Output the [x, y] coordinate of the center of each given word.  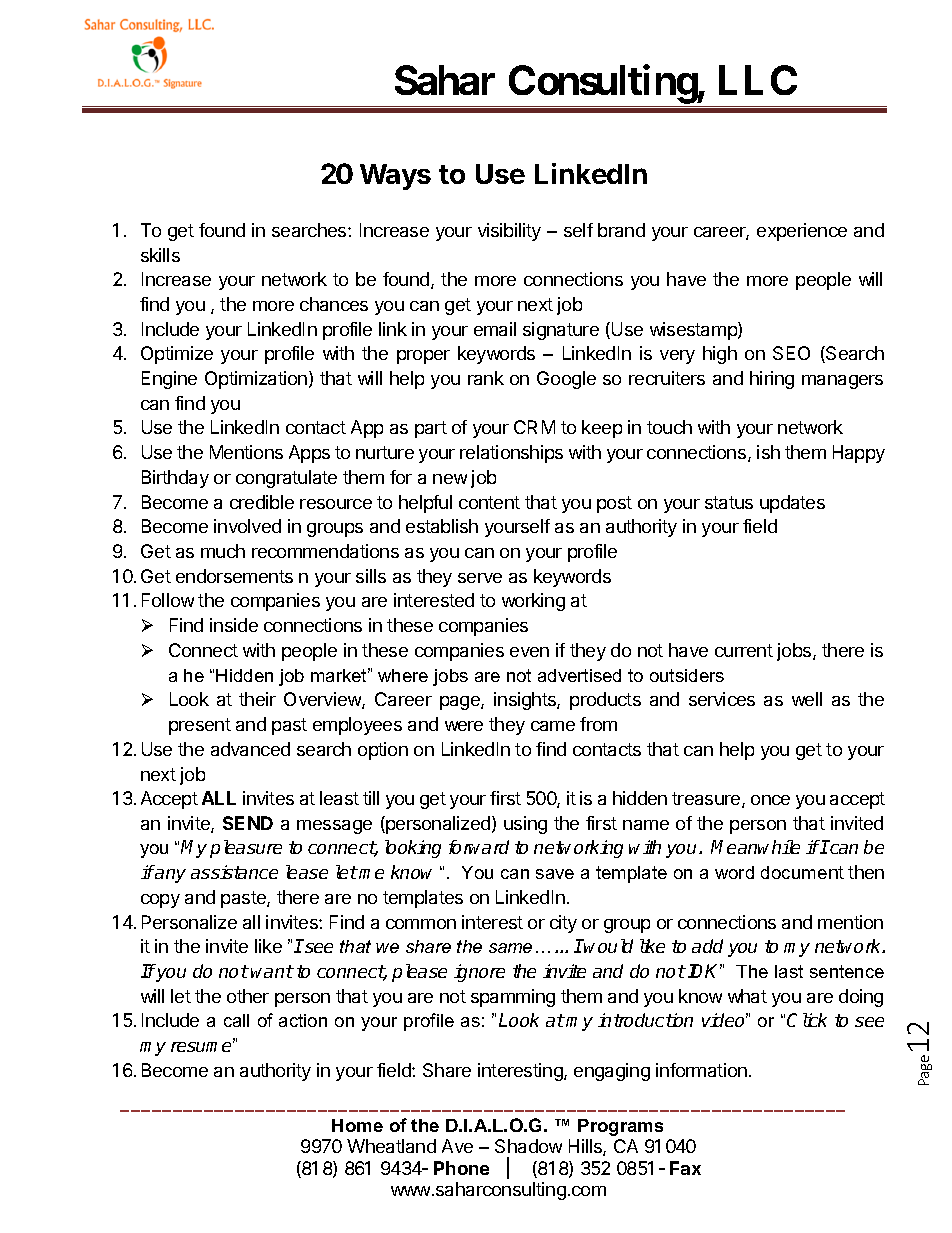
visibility [509, 232]
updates [792, 504]
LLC [758, 80]
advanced [250, 749]
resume [203, 1046]
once [770, 800]
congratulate [286, 479]
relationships [511, 454]
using [525, 825]
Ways [395, 177]
